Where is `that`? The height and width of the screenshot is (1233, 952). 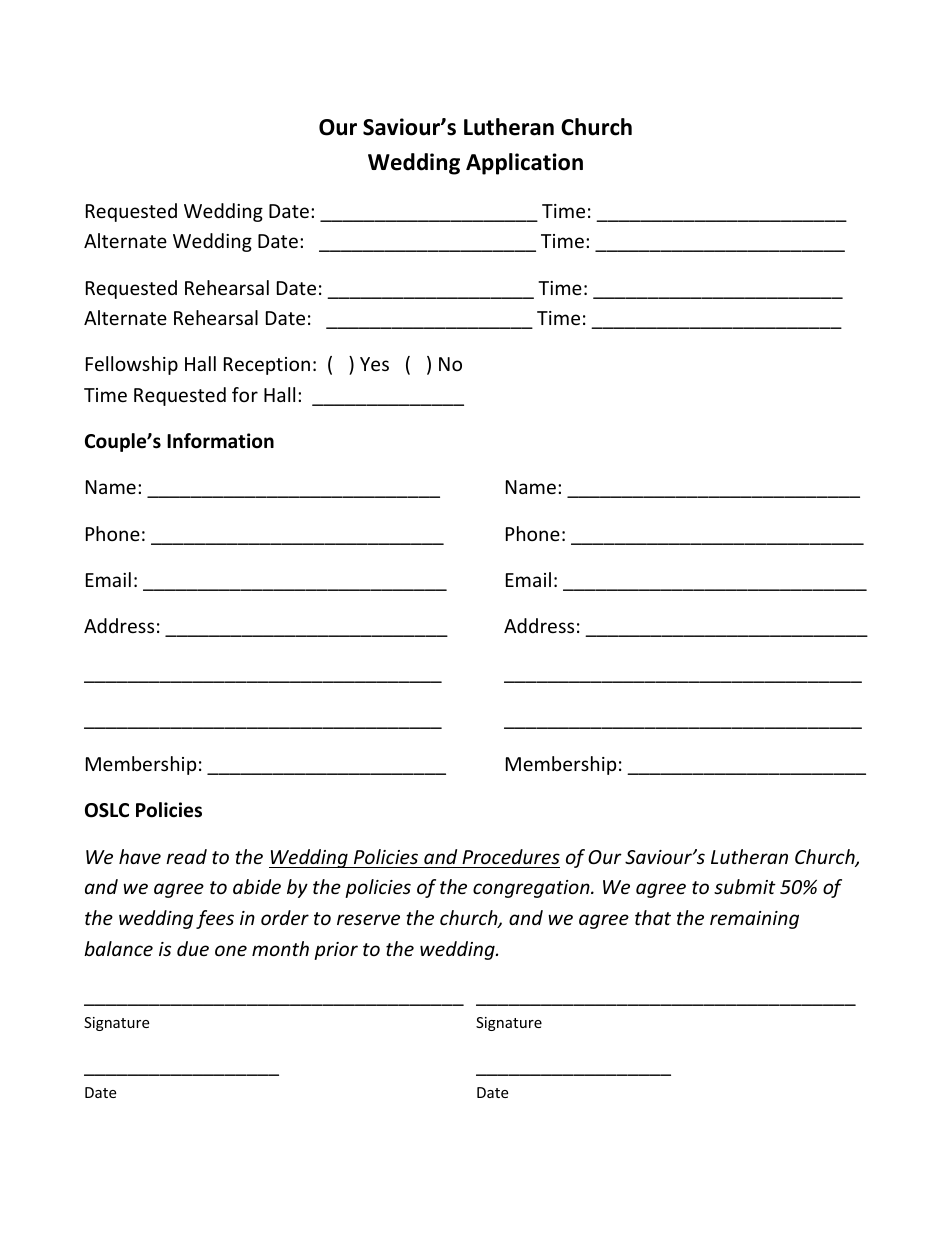 that is located at coordinates (653, 917).
